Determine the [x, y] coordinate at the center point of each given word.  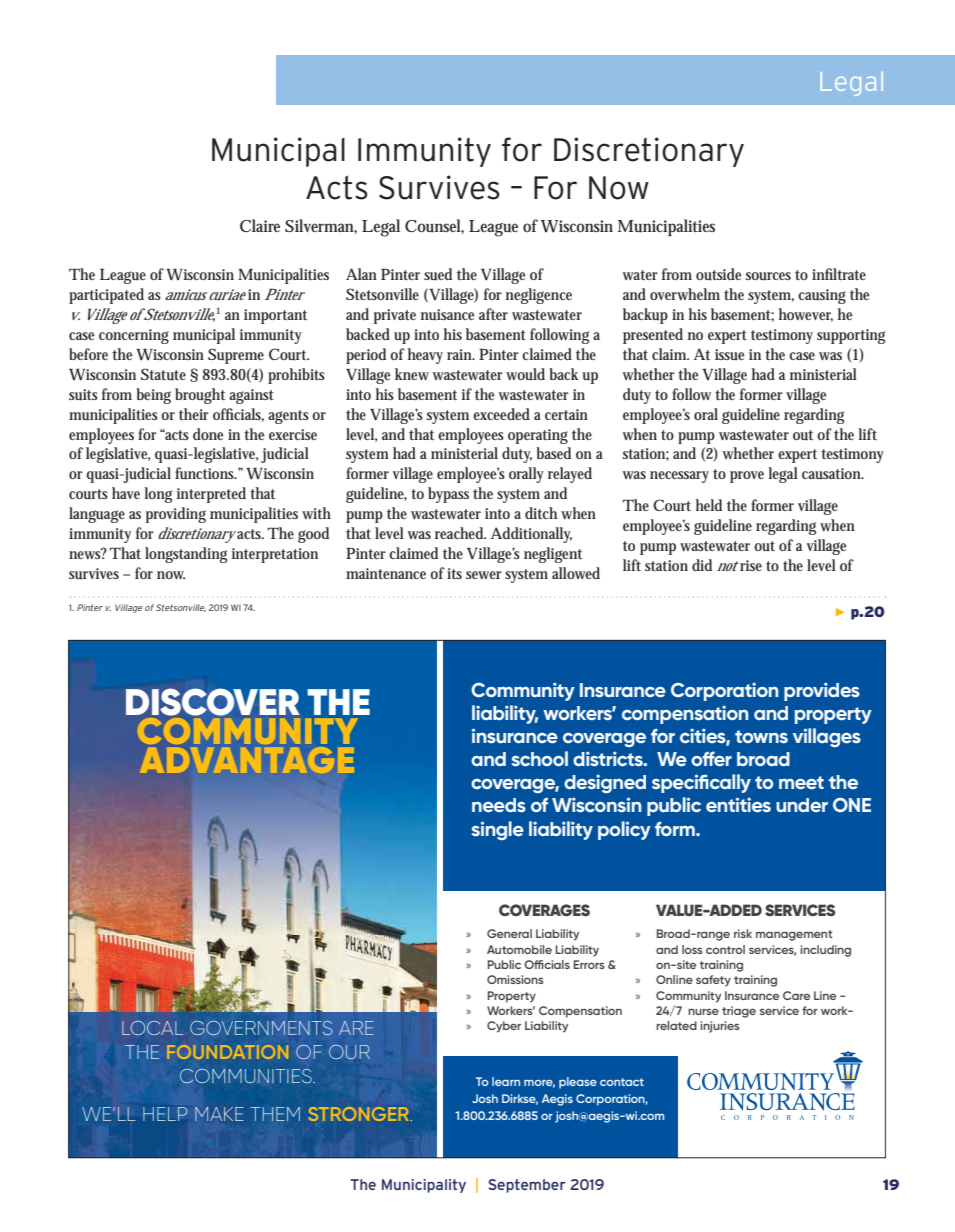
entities [738, 804]
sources [768, 276]
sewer [484, 575]
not [728, 566]
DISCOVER [213, 702]
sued [438, 274]
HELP [165, 1114]
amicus [186, 294]
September [527, 1186]
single [498, 830]
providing [176, 515]
